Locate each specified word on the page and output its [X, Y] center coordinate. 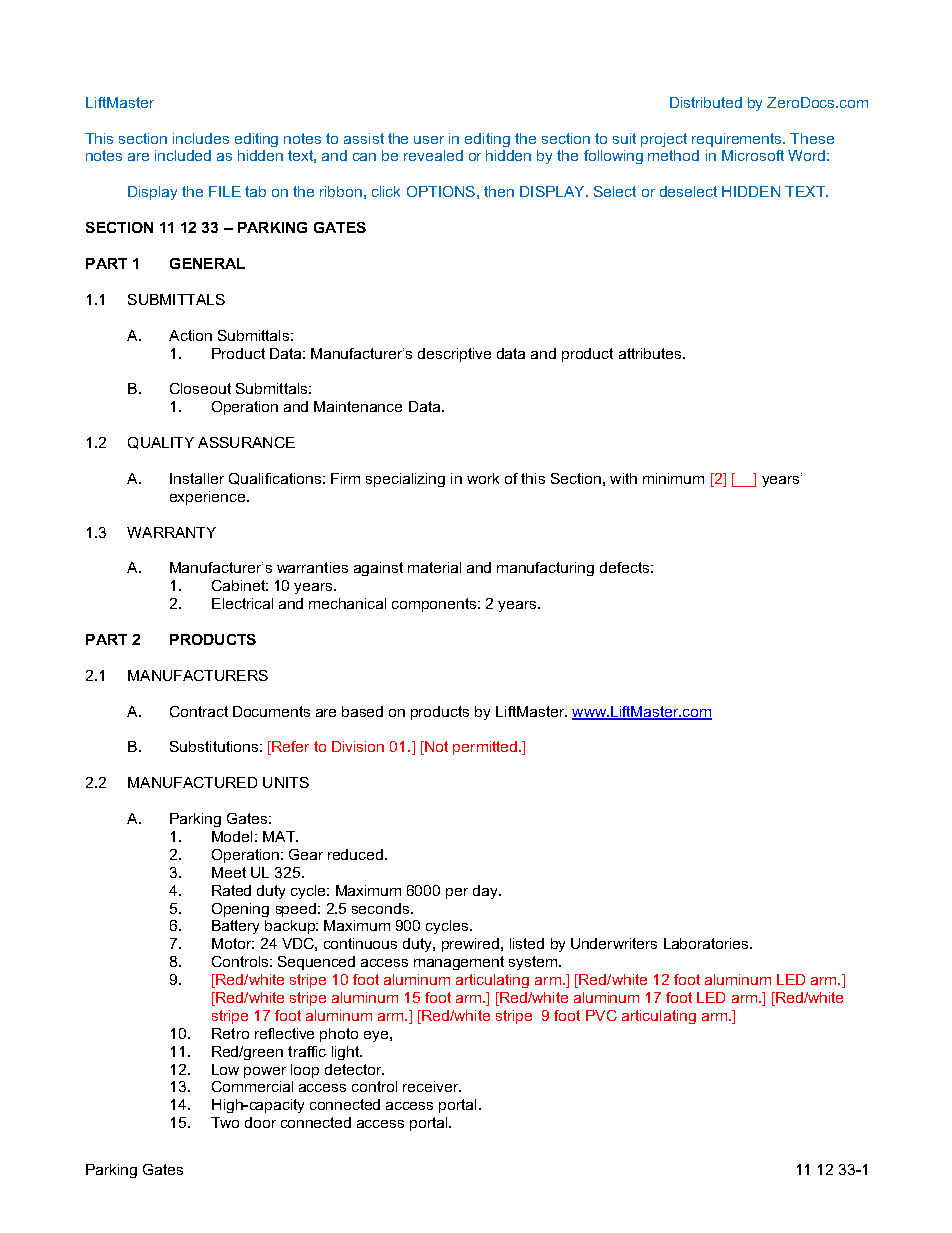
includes [201, 138]
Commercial [252, 1086]
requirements [738, 140]
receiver [432, 1086]
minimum [673, 478]
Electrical [242, 603]
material [434, 567]
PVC [601, 1015]
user [429, 140]
